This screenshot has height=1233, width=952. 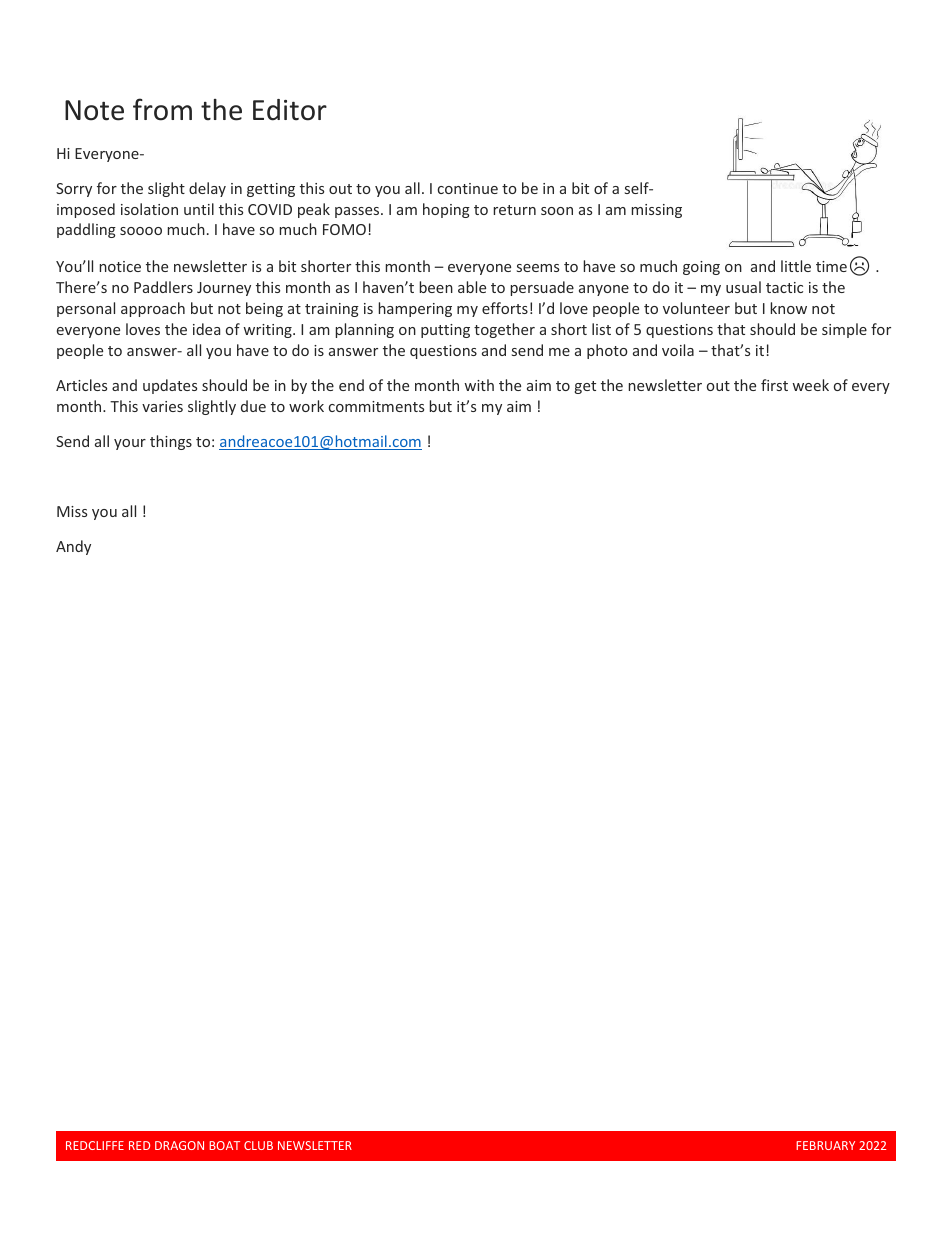 I want to click on little, so click(x=796, y=266).
